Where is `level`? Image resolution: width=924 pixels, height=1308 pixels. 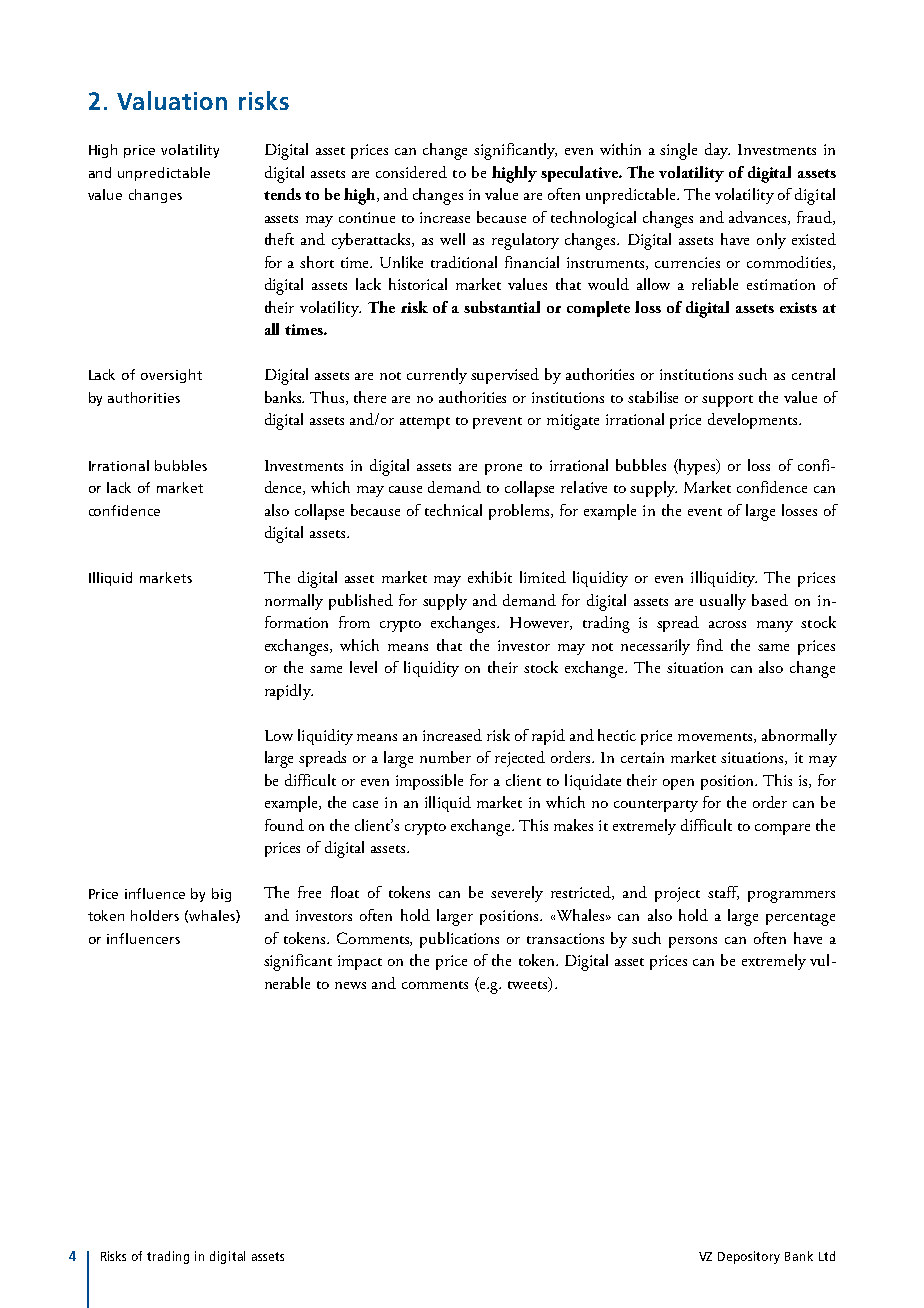 level is located at coordinates (363, 667).
